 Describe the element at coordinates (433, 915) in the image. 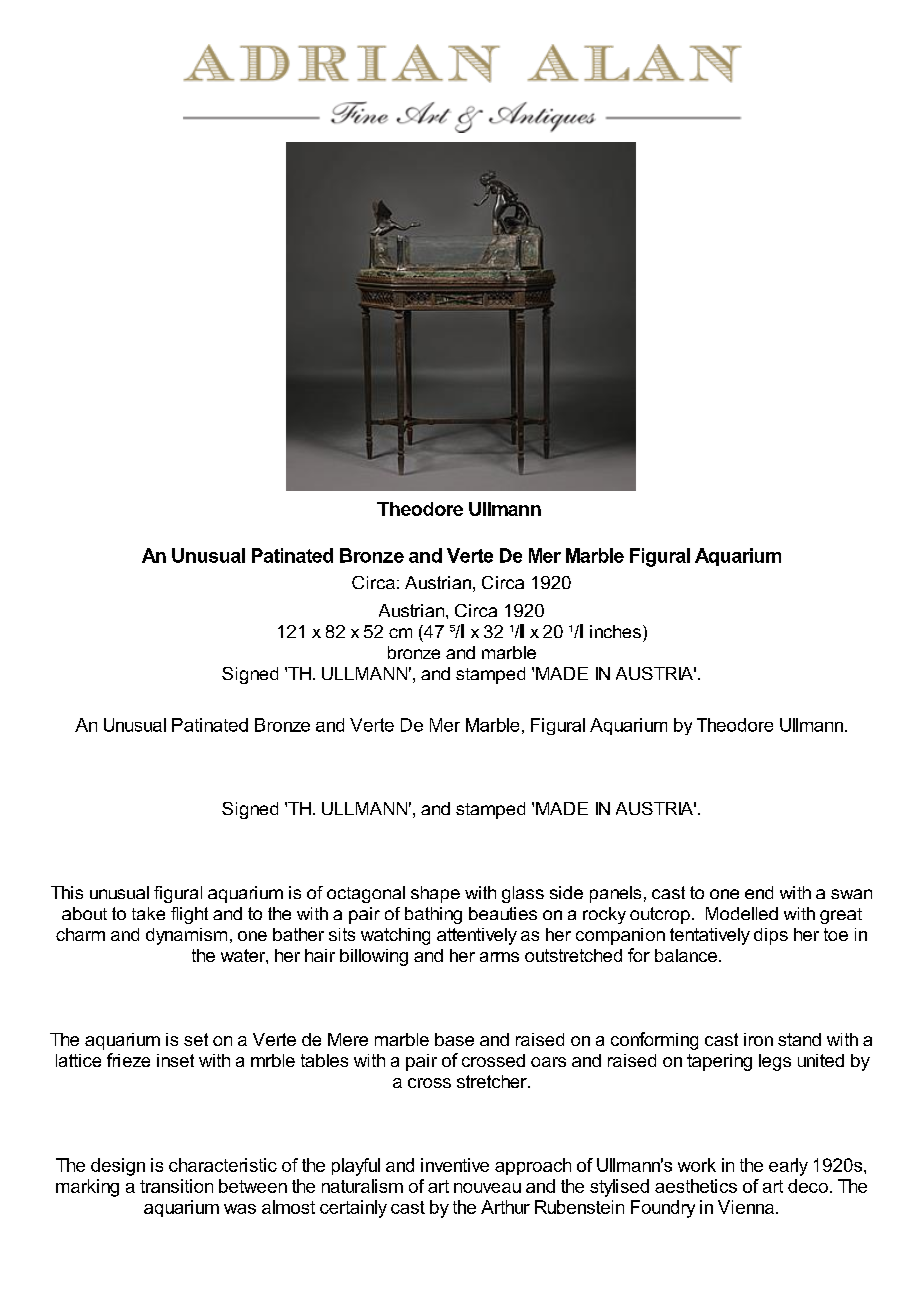

I see `bathing` at that location.
